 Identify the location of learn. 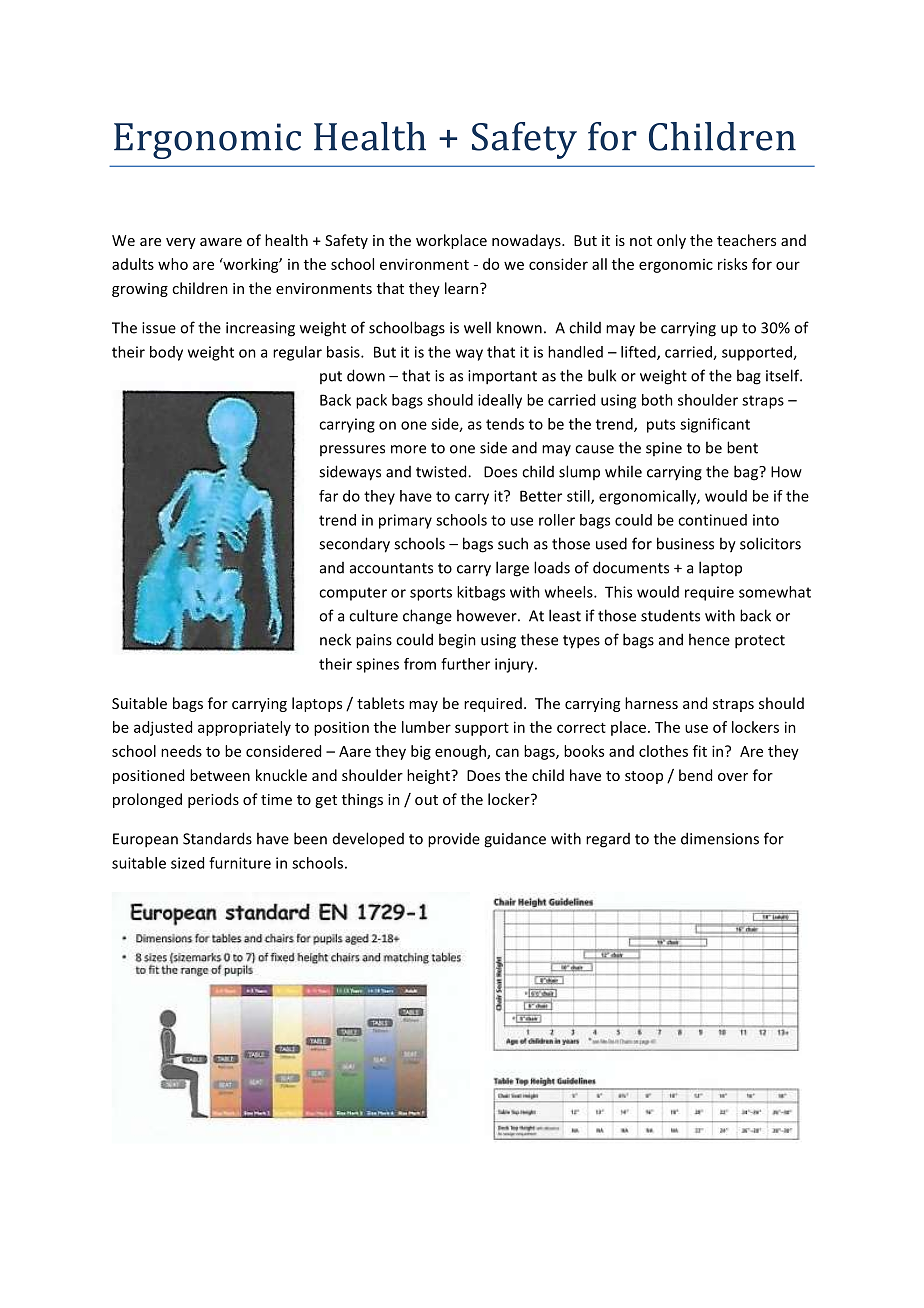
(461, 288).
